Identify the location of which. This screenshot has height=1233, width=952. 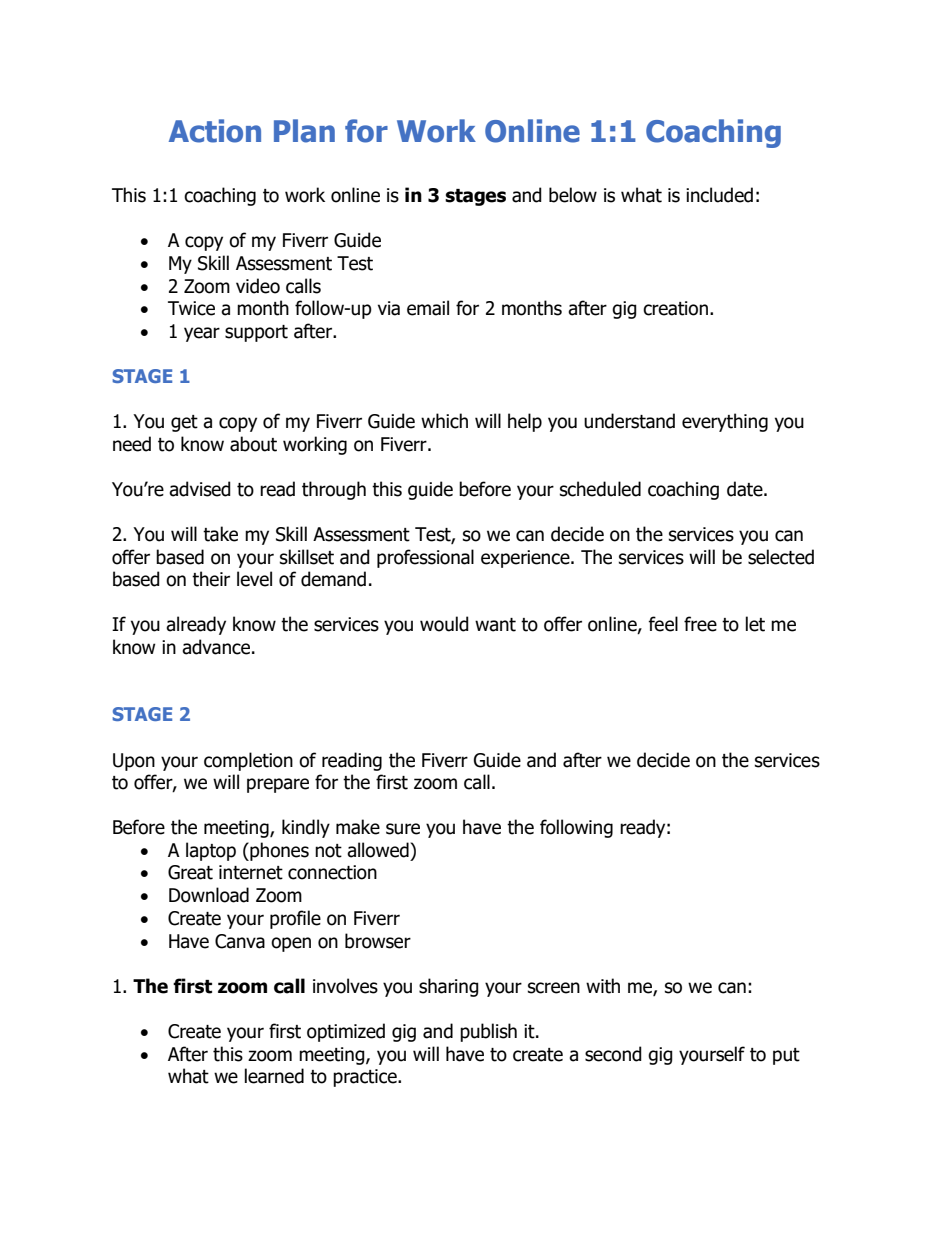
(444, 421).
